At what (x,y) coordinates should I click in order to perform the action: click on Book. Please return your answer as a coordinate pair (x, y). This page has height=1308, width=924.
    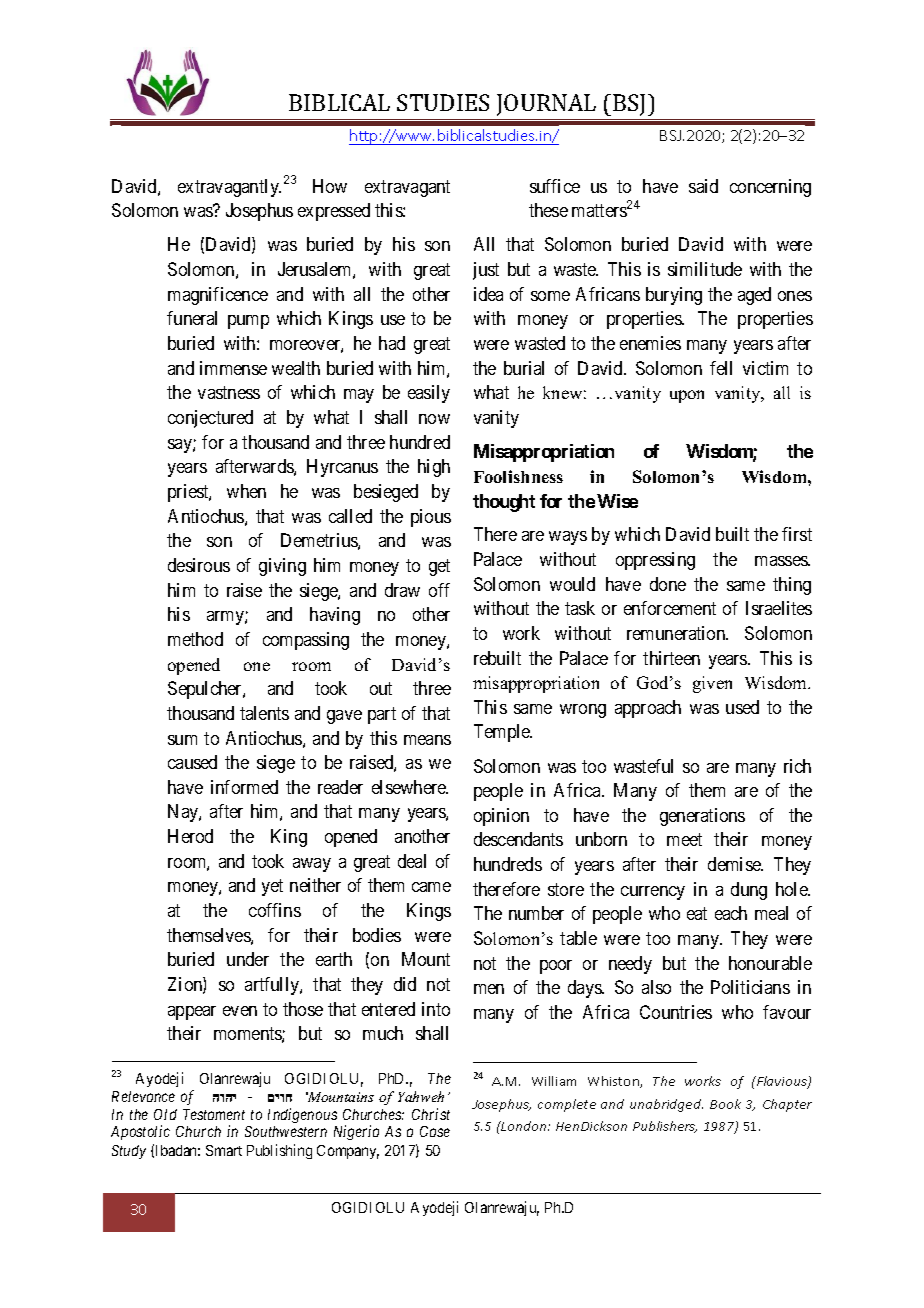
    Looking at the image, I should click on (725, 1104).
